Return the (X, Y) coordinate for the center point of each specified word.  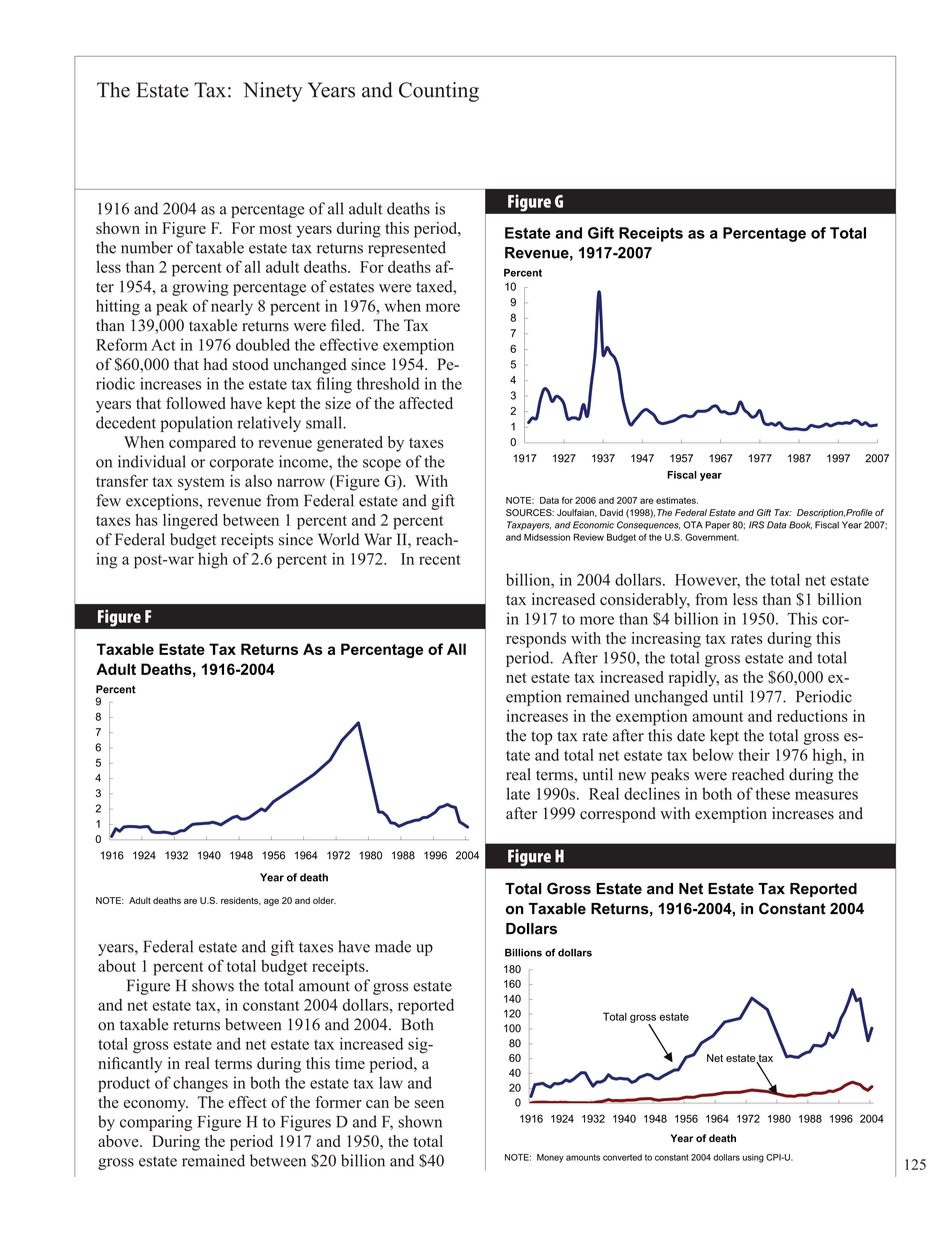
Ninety (272, 92)
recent (440, 559)
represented (407, 249)
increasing (666, 640)
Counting (439, 92)
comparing (156, 1123)
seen (429, 1104)
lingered (190, 522)
